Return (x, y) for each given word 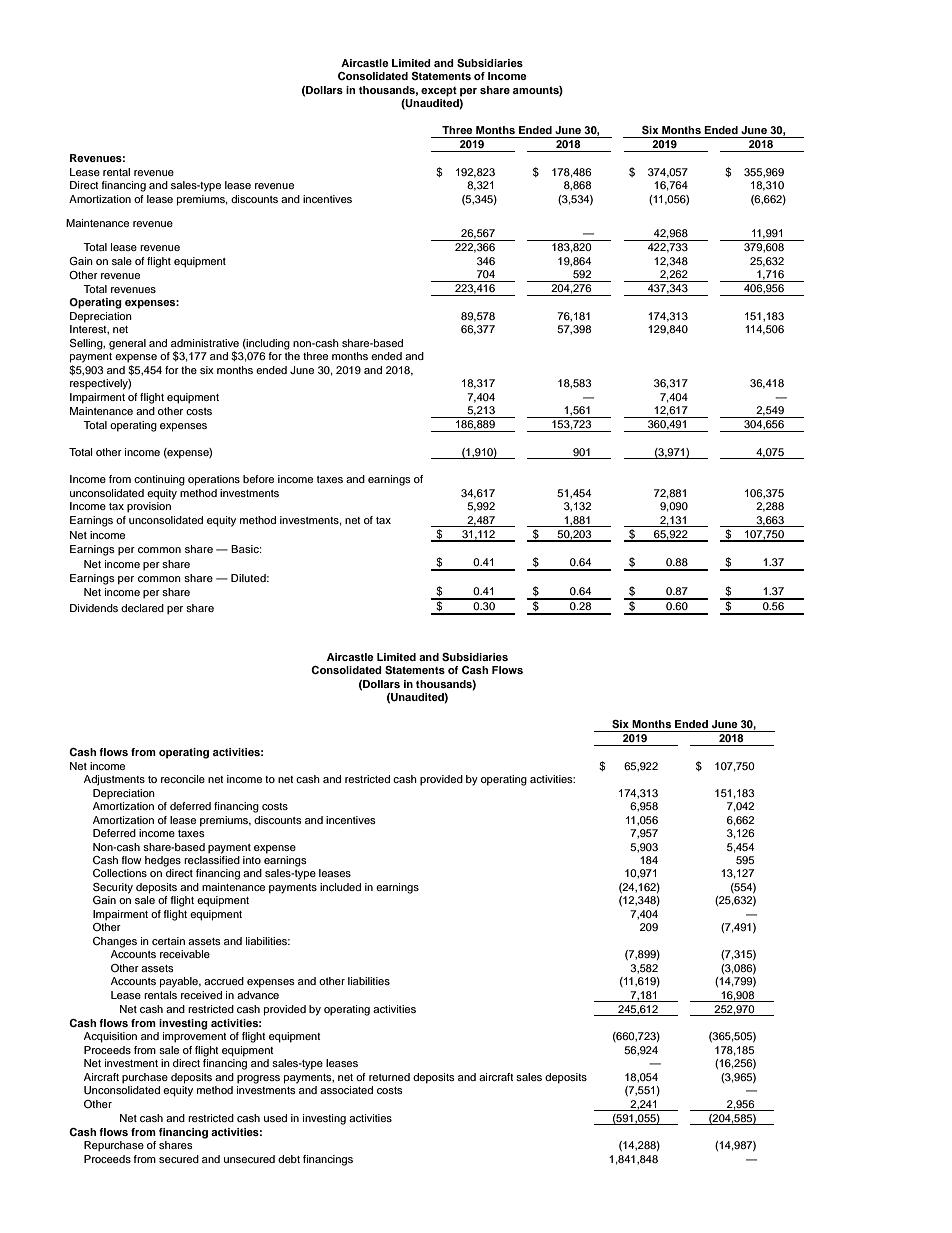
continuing (159, 480)
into (252, 860)
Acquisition (110, 1037)
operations (214, 480)
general (127, 344)
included (340, 887)
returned (389, 1077)
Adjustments (114, 780)
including (267, 344)
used (275, 1118)
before (258, 479)
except (439, 92)
